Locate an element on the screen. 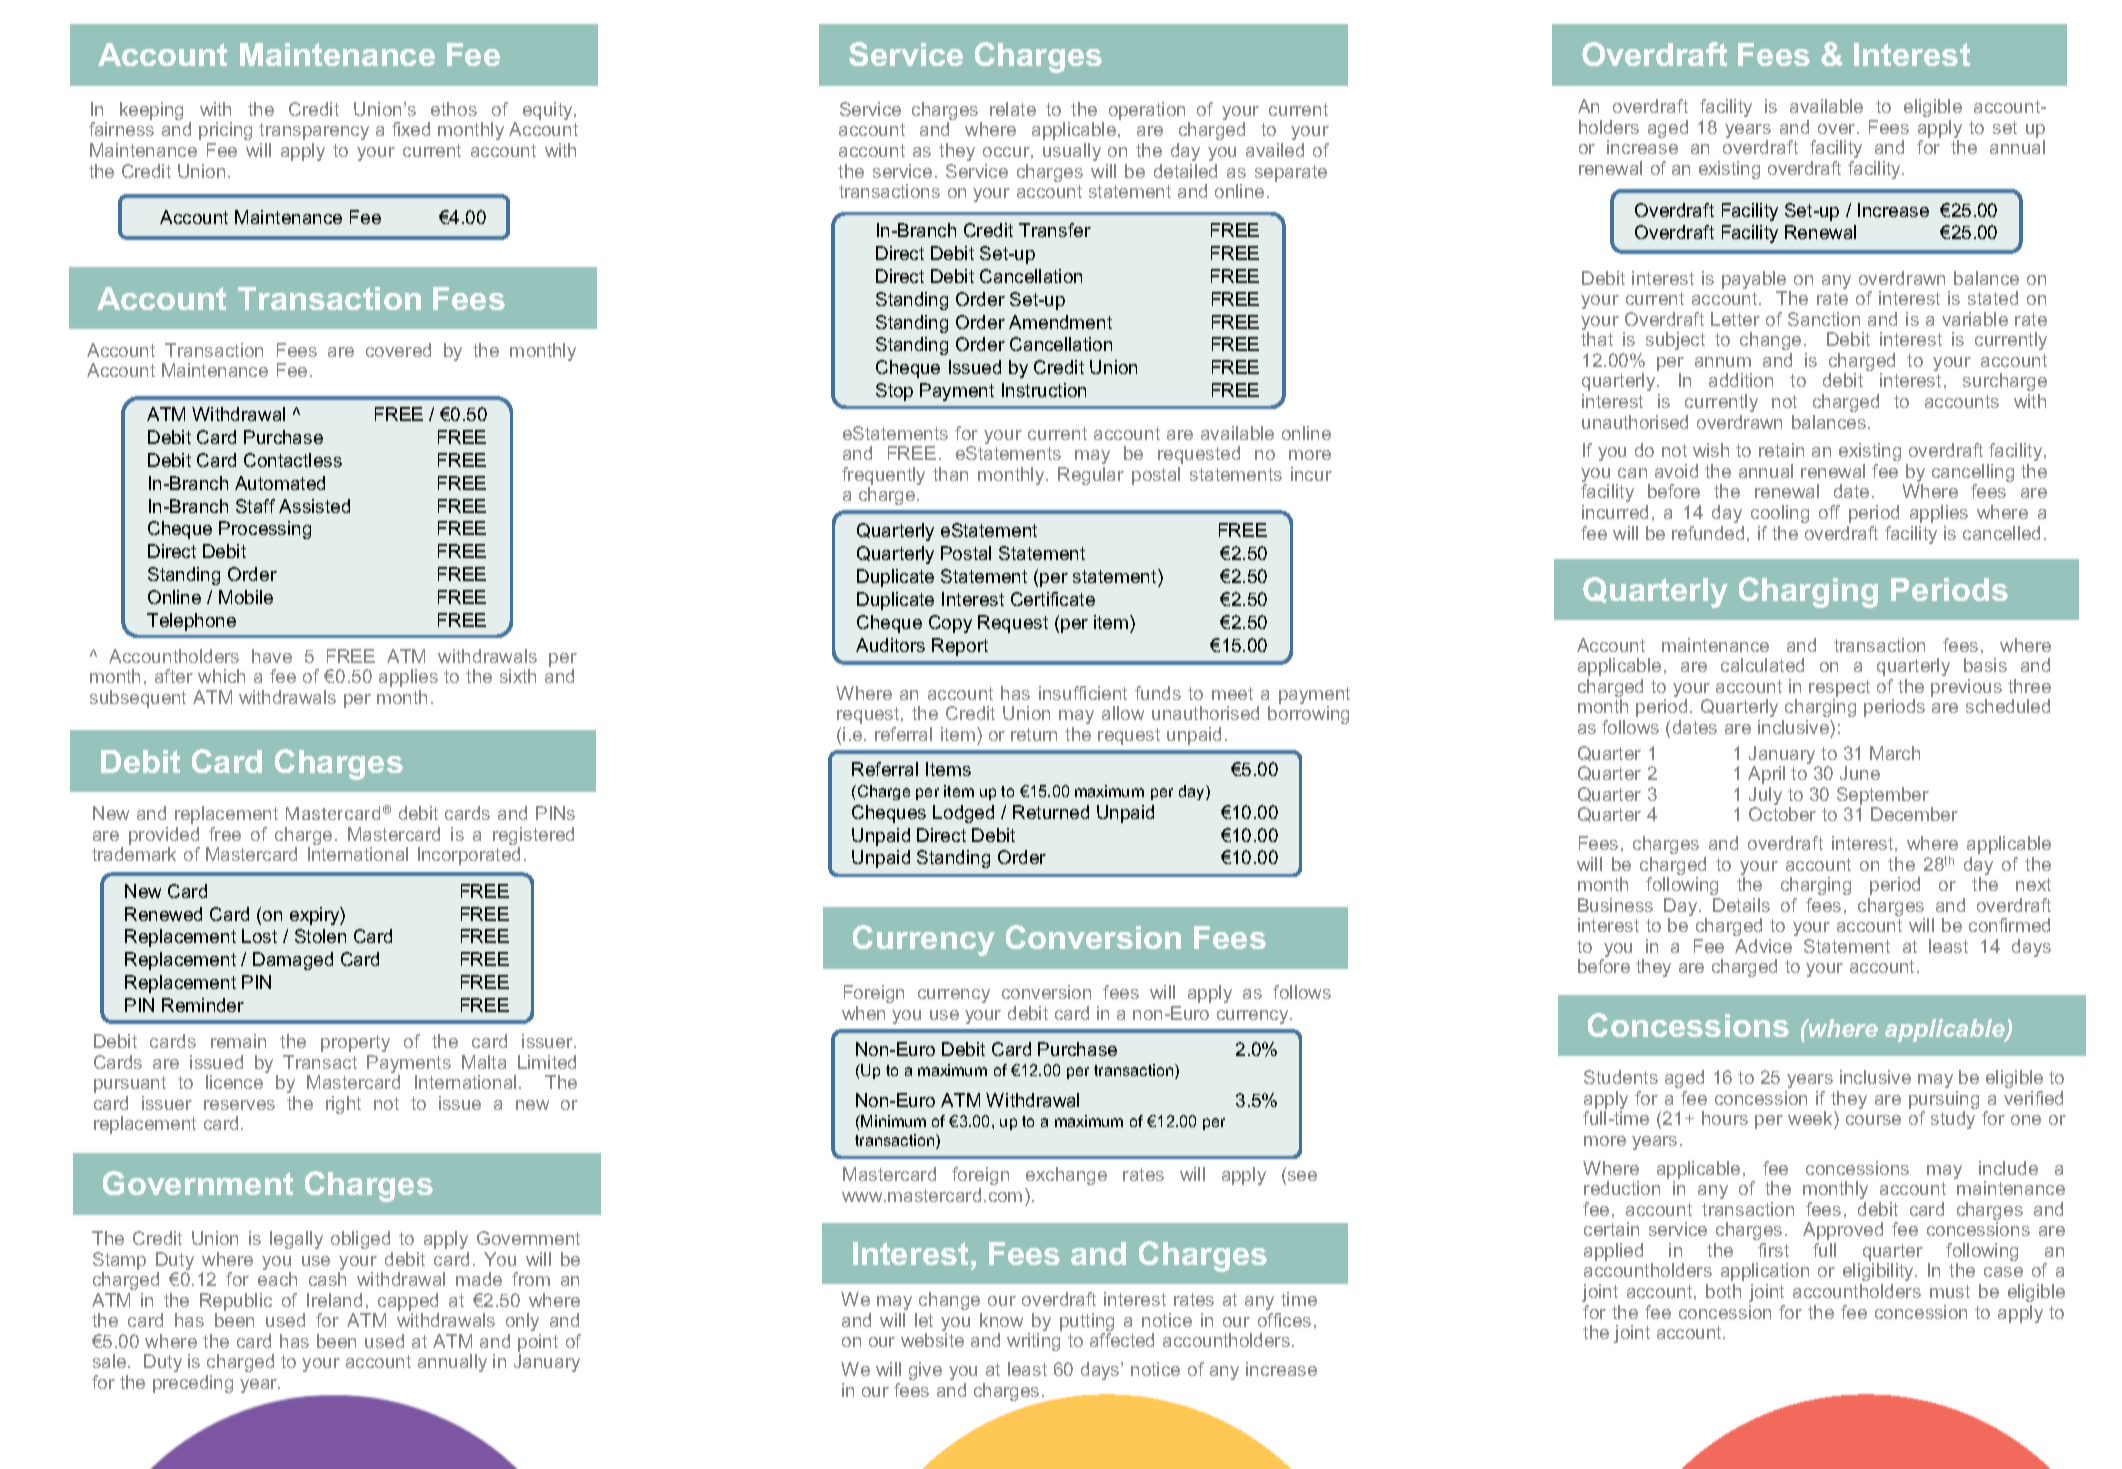  Regular is located at coordinates (1091, 476).
